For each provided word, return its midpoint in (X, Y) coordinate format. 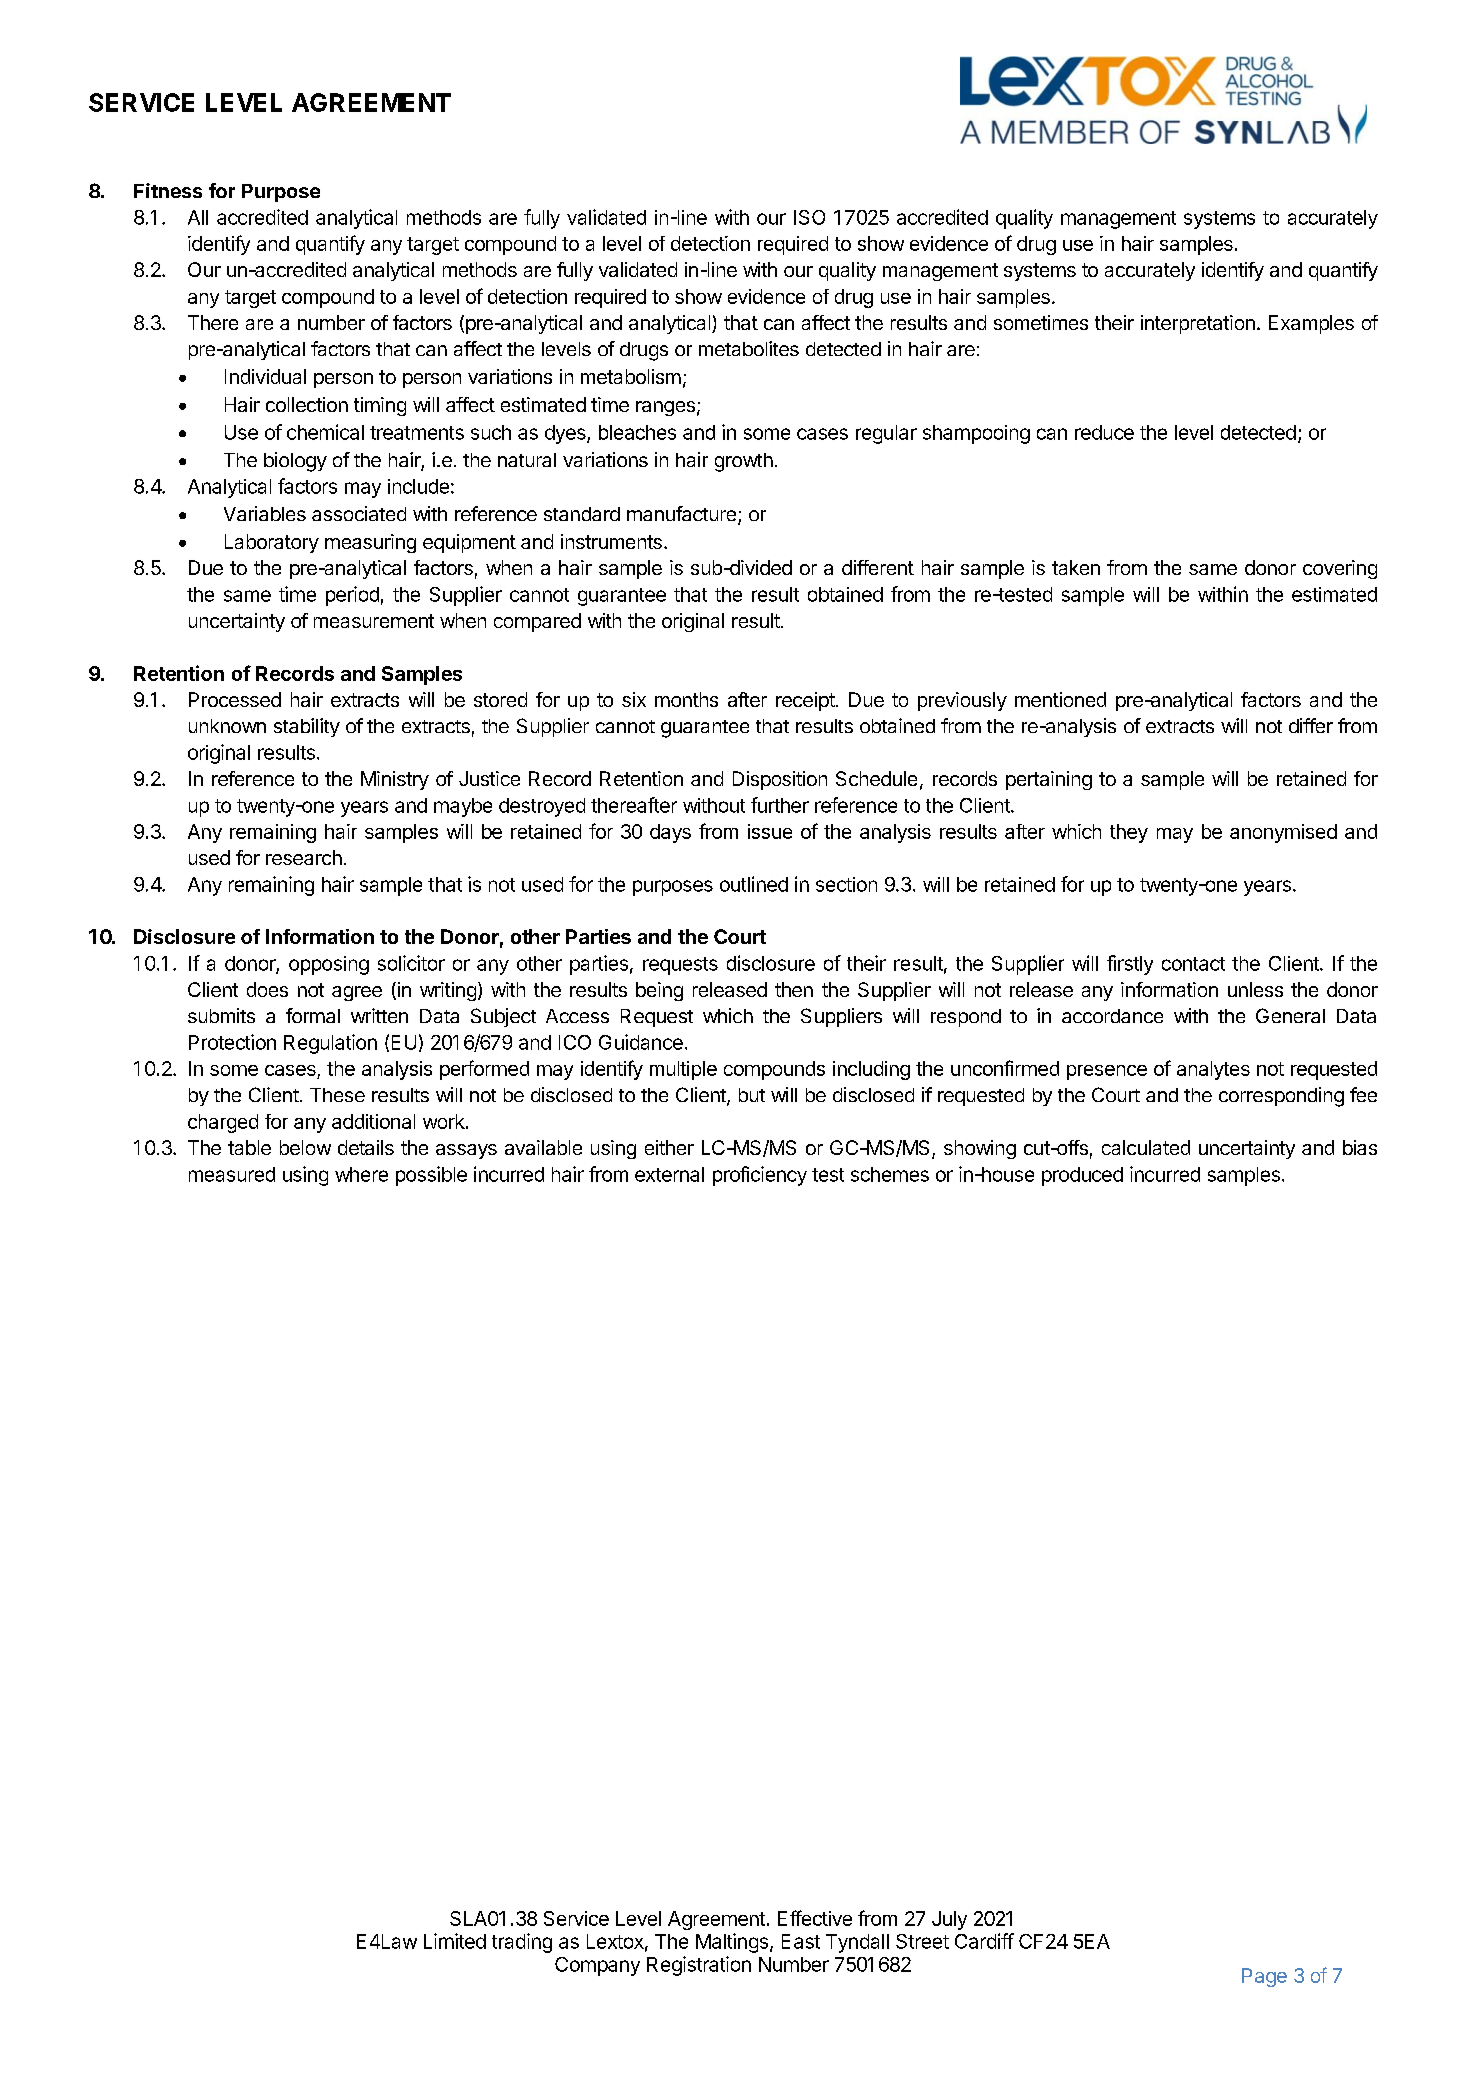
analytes (1213, 1070)
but (752, 1095)
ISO (809, 217)
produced (1082, 1176)
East (801, 1941)
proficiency (760, 1176)
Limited (455, 1941)
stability (307, 727)
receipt (805, 701)
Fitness (168, 190)
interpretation (1198, 324)
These (337, 1095)
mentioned (1060, 699)
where (361, 1174)
